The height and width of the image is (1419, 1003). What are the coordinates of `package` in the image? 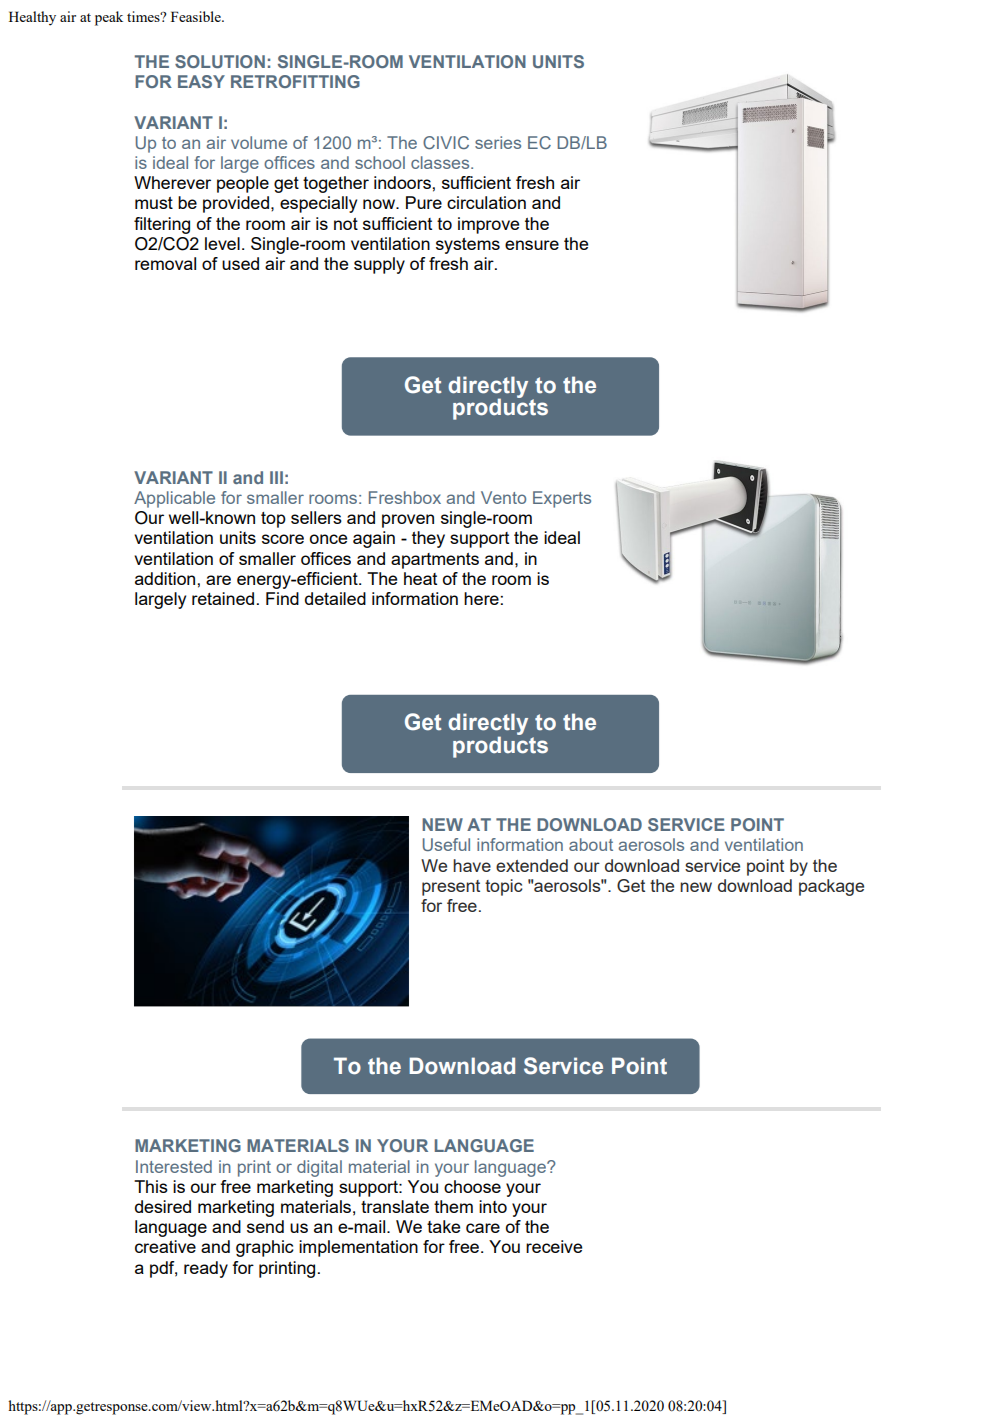 It's located at (831, 887).
